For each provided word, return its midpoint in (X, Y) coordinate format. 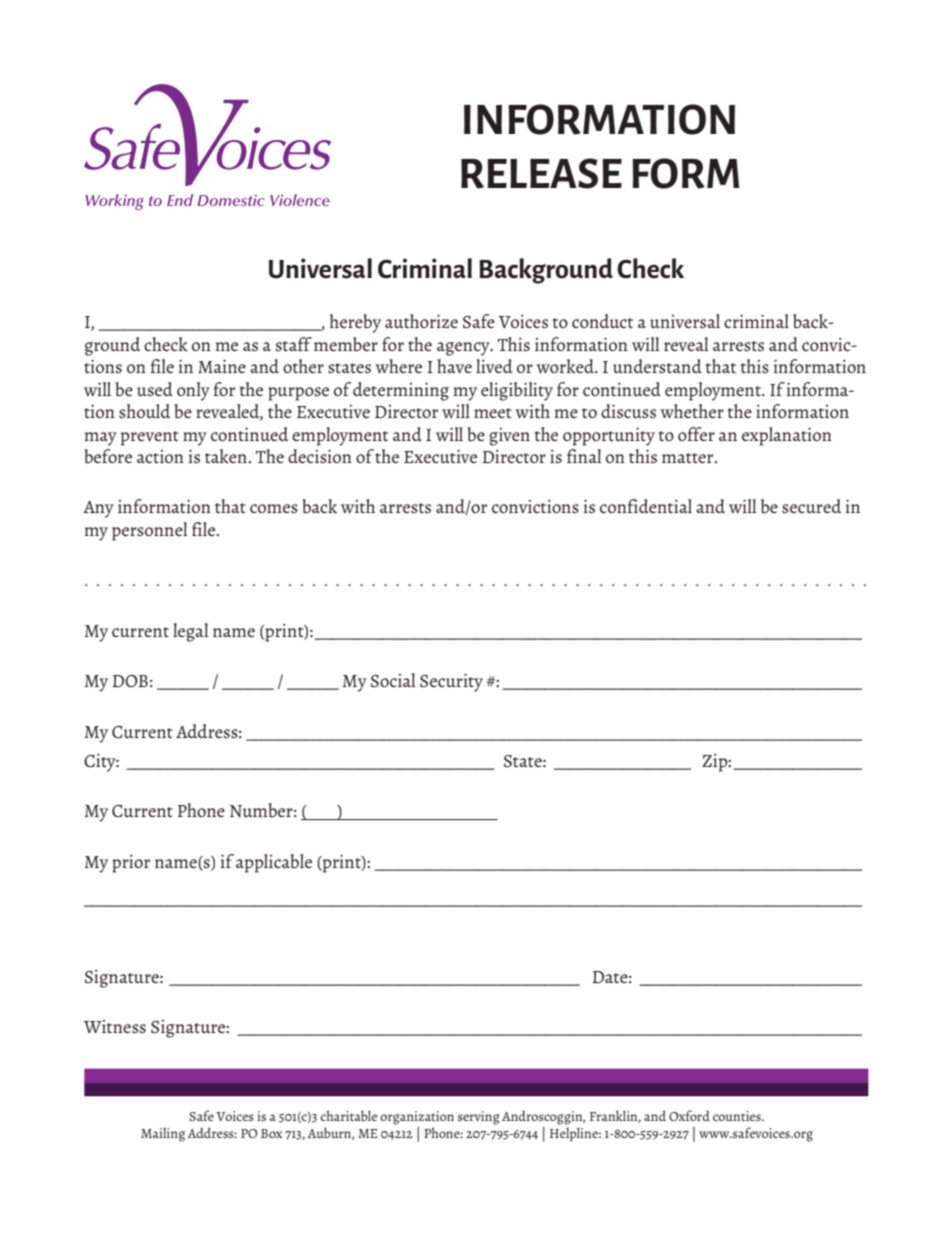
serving (479, 1118)
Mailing (163, 1135)
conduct (602, 321)
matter (689, 458)
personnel (150, 531)
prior (131, 864)
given (509, 437)
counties (738, 1116)
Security (451, 683)
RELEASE (541, 173)
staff (294, 344)
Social (393, 680)
